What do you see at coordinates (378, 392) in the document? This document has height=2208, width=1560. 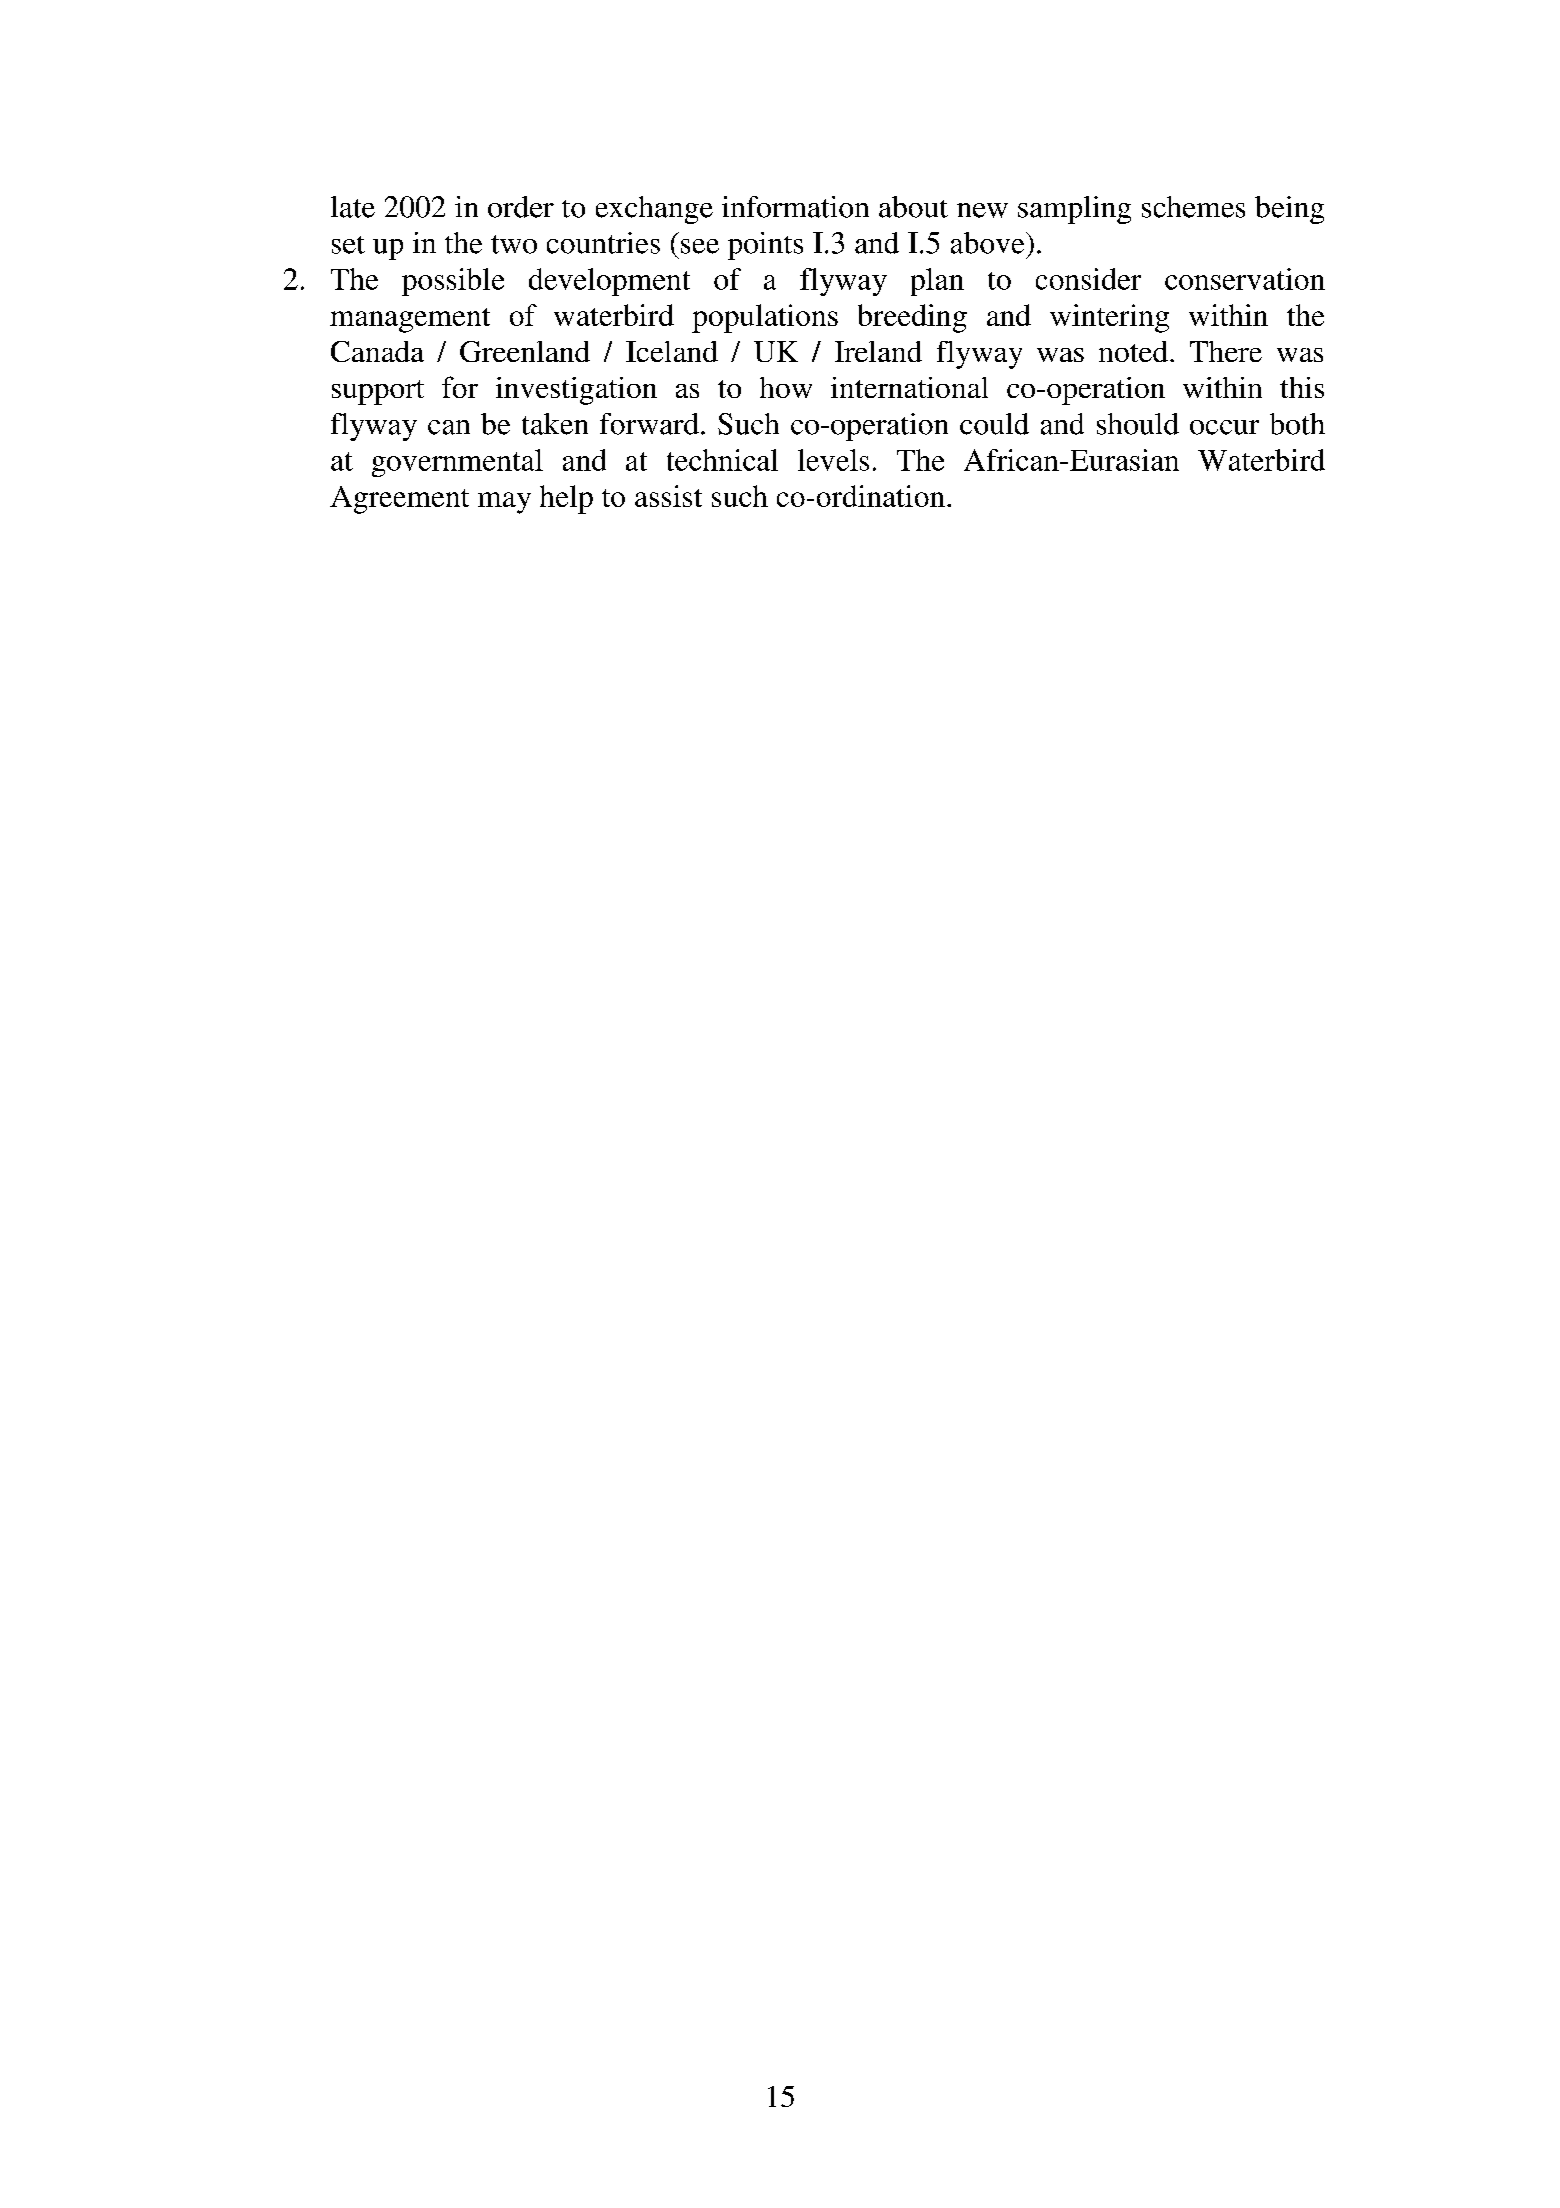 I see `support` at bounding box center [378, 392].
